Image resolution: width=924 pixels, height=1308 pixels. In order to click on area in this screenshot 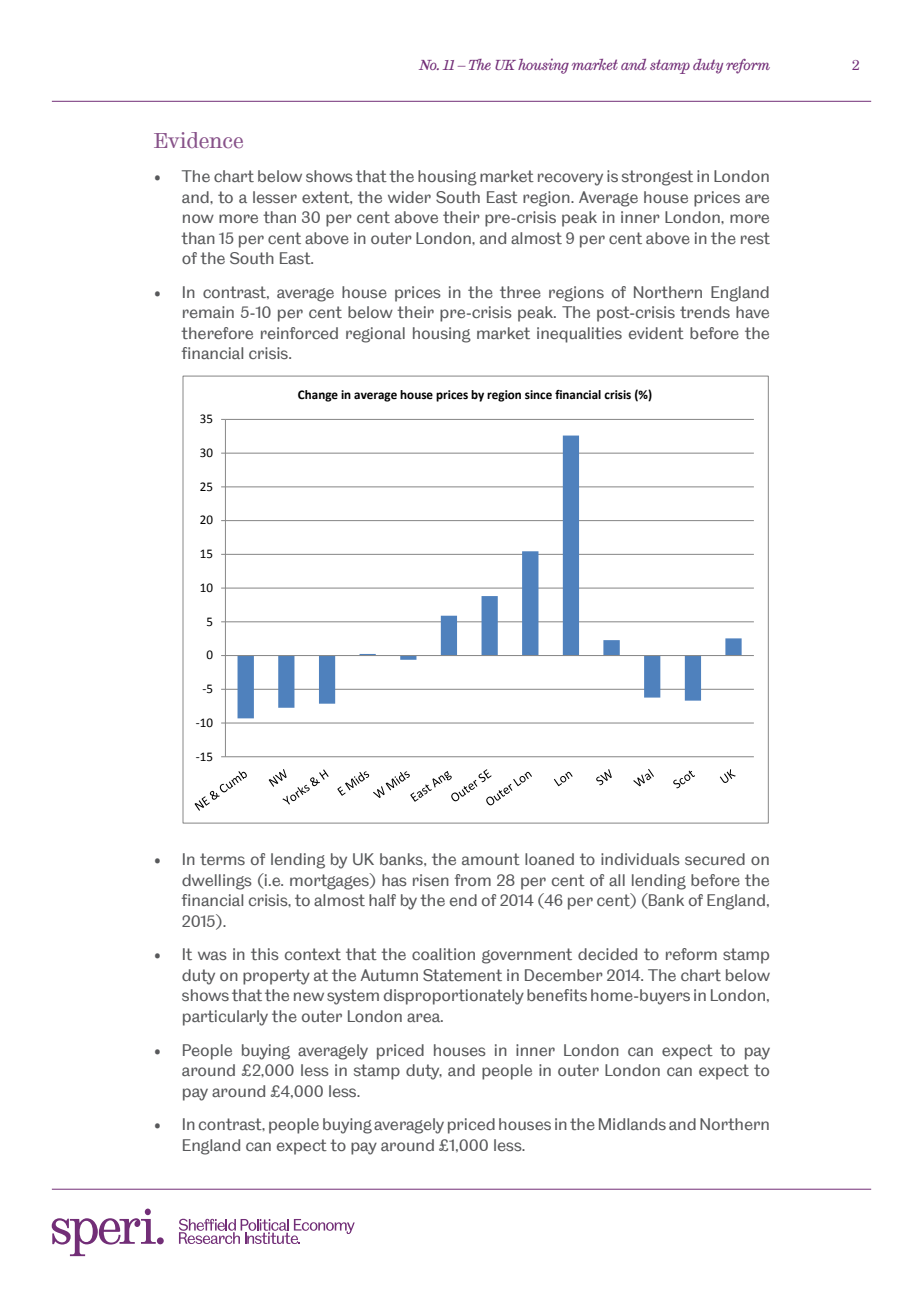, I will do `click(425, 1017)`.
